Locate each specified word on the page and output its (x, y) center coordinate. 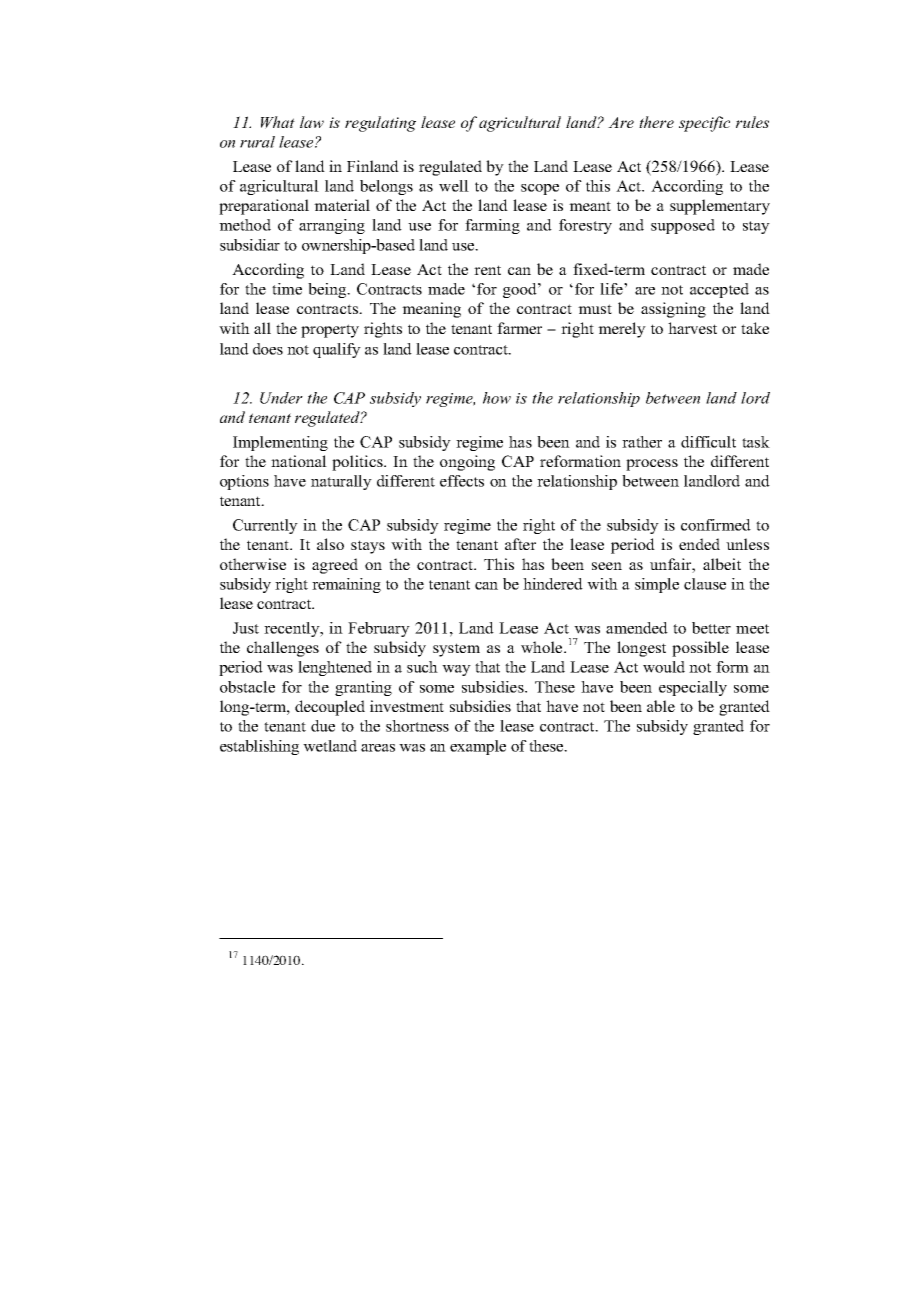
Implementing (280, 443)
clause (705, 584)
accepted (719, 290)
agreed (335, 566)
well (454, 186)
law (312, 122)
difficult (708, 442)
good (521, 290)
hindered (553, 584)
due (323, 726)
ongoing (467, 463)
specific (704, 124)
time (287, 289)
